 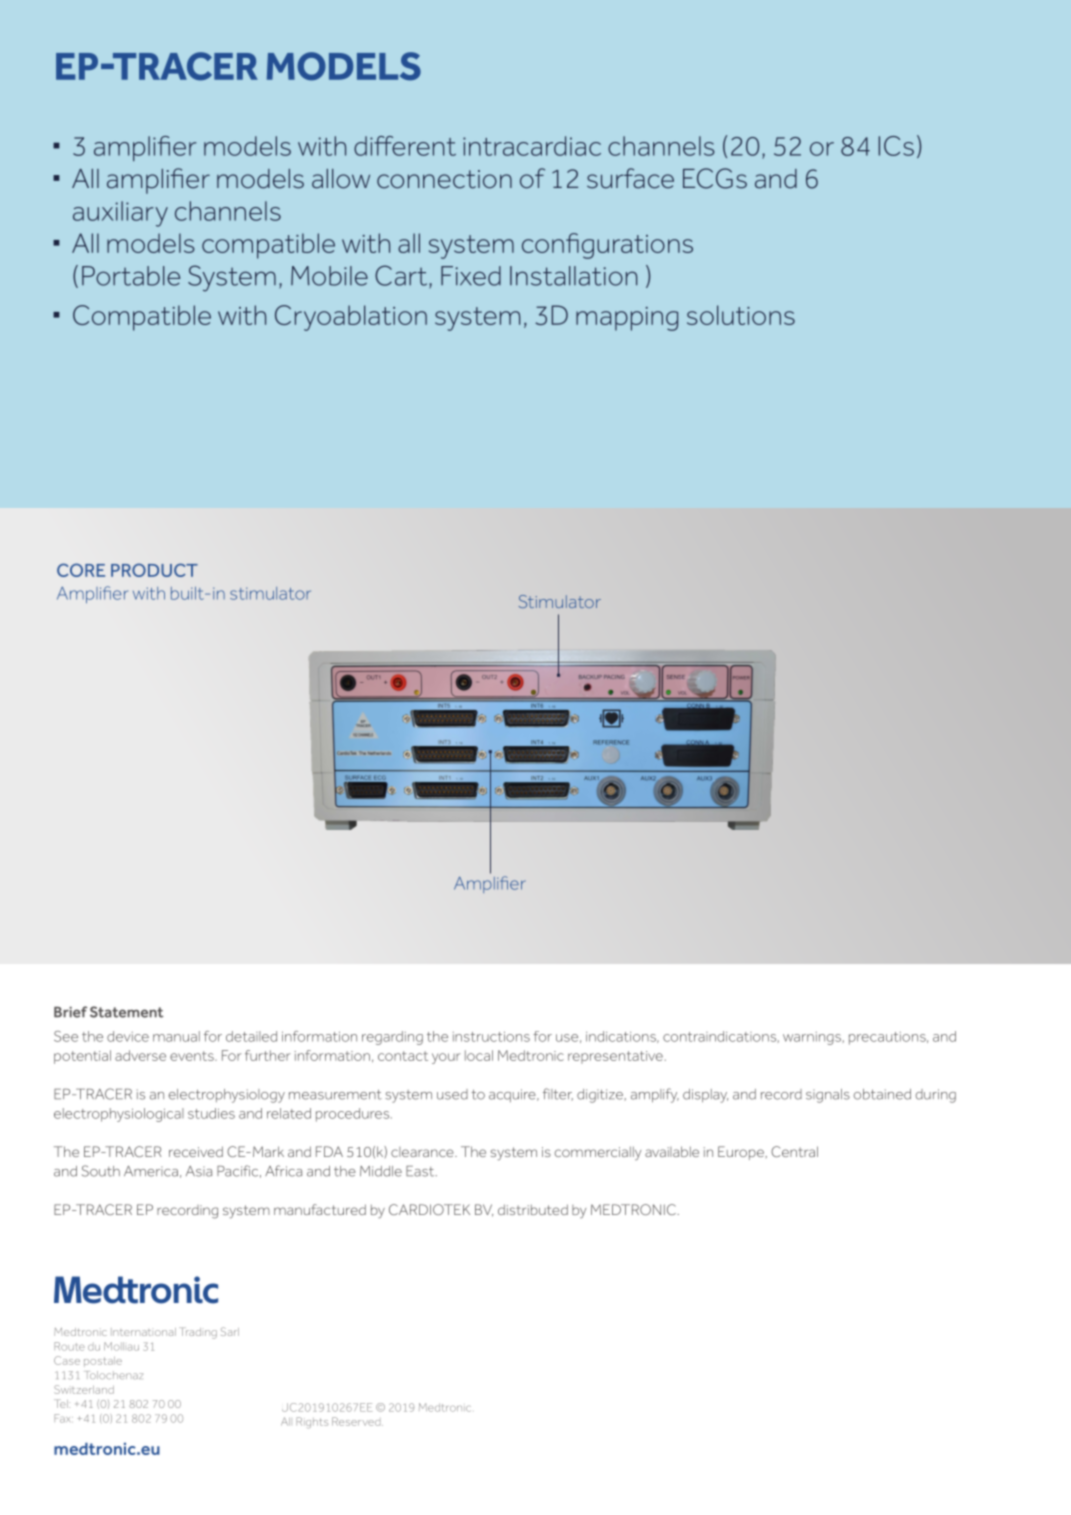 I want to click on CORE, so click(x=81, y=570).
